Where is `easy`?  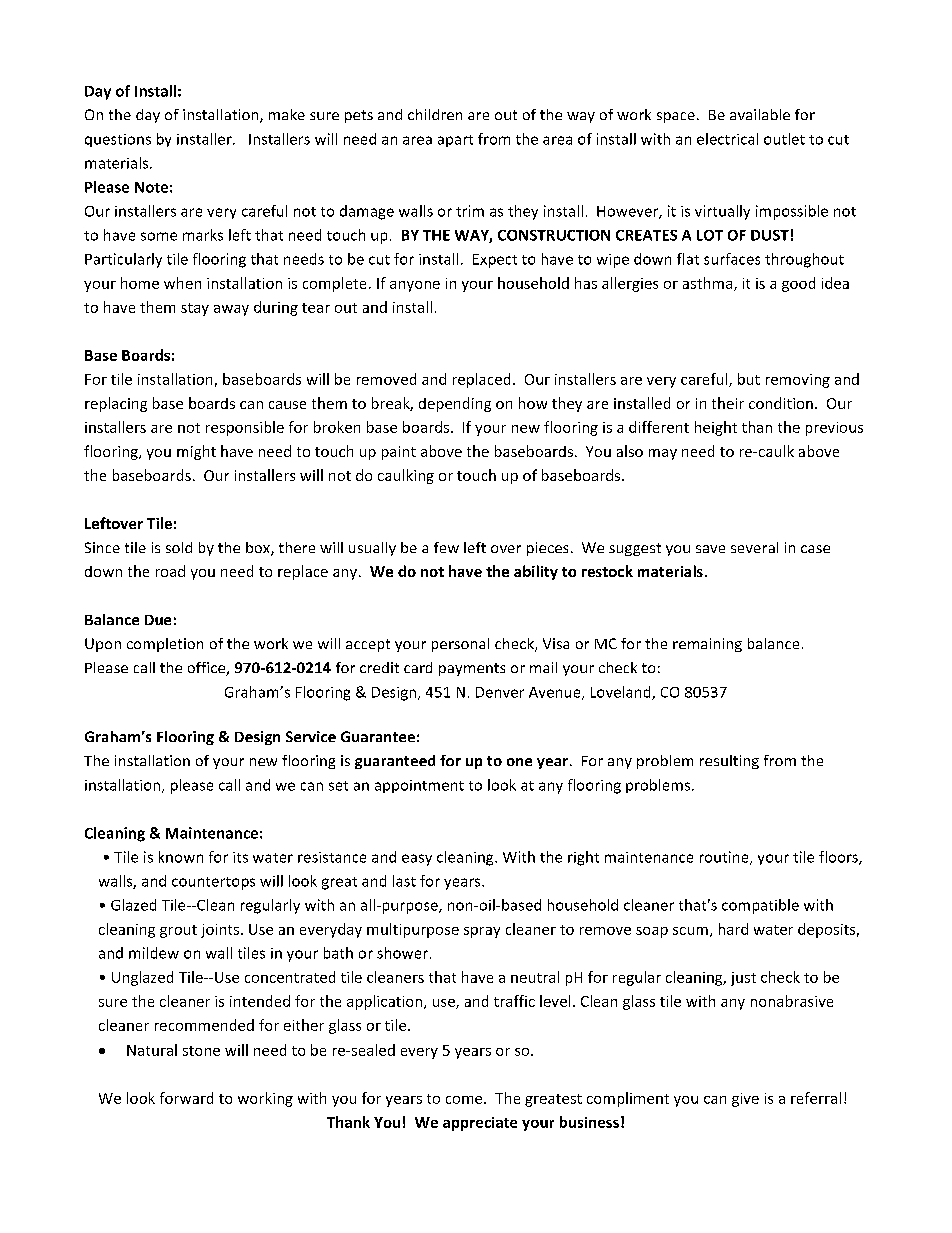
easy is located at coordinates (417, 860).
